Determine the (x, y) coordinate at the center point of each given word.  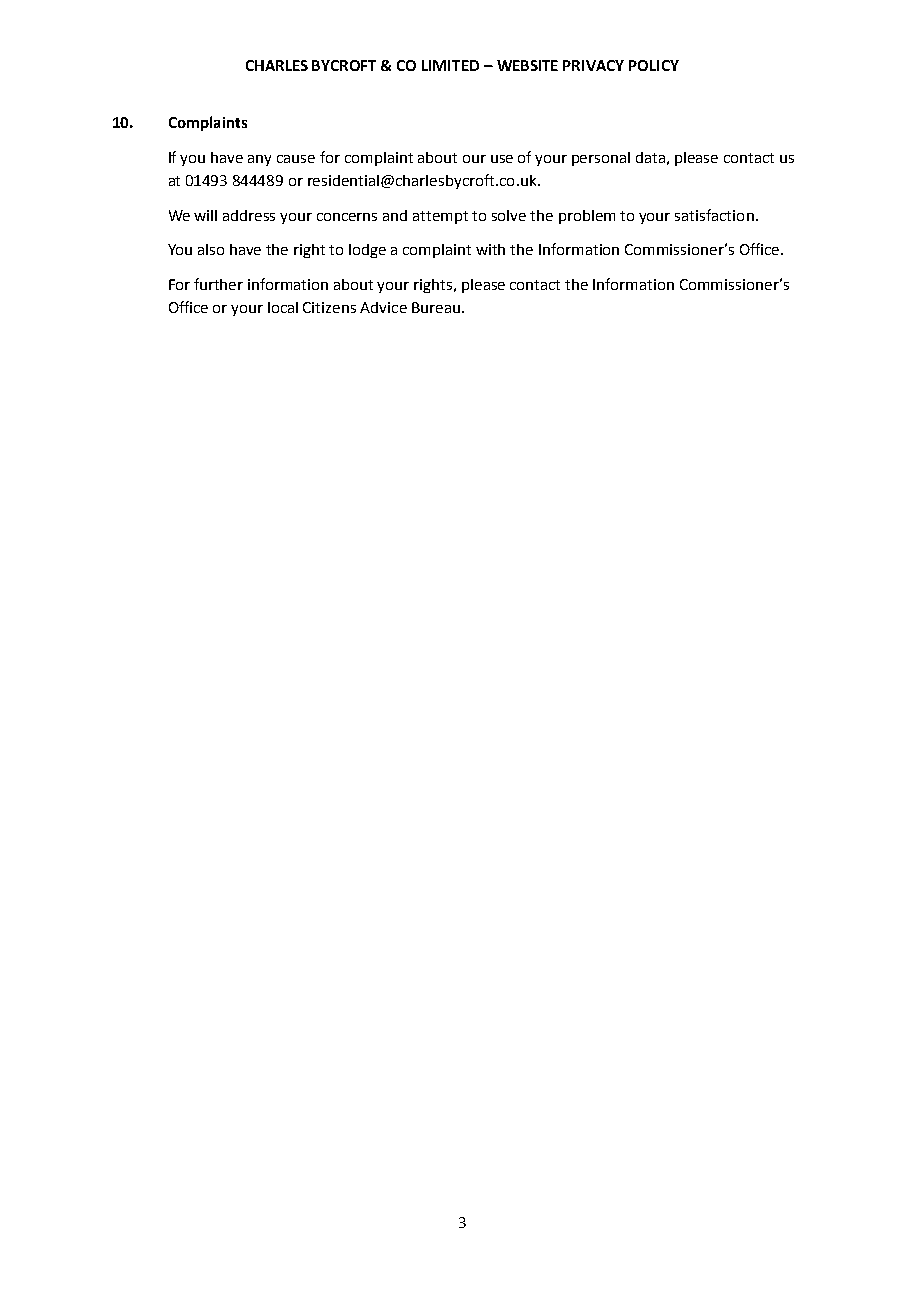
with (490, 249)
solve (509, 215)
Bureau (436, 307)
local (283, 307)
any (259, 160)
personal (601, 159)
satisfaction (714, 215)
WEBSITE (527, 65)
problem (587, 217)
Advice (383, 307)
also (211, 249)
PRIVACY (593, 65)
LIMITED (450, 65)
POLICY (654, 65)
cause (296, 159)
